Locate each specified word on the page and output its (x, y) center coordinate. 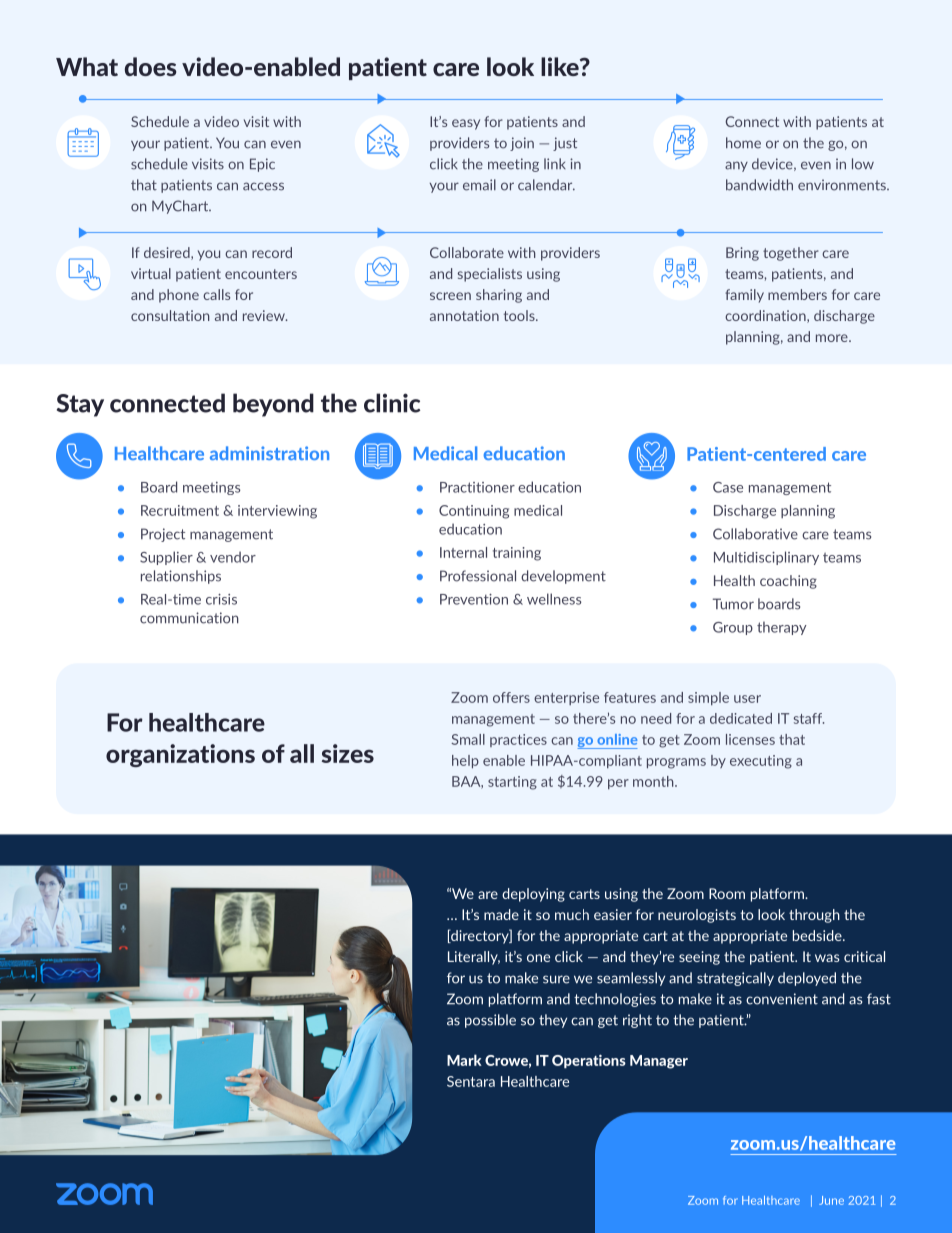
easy (466, 124)
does (151, 66)
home (743, 143)
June (831, 1200)
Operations (589, 1061)
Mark (464, 1060)
